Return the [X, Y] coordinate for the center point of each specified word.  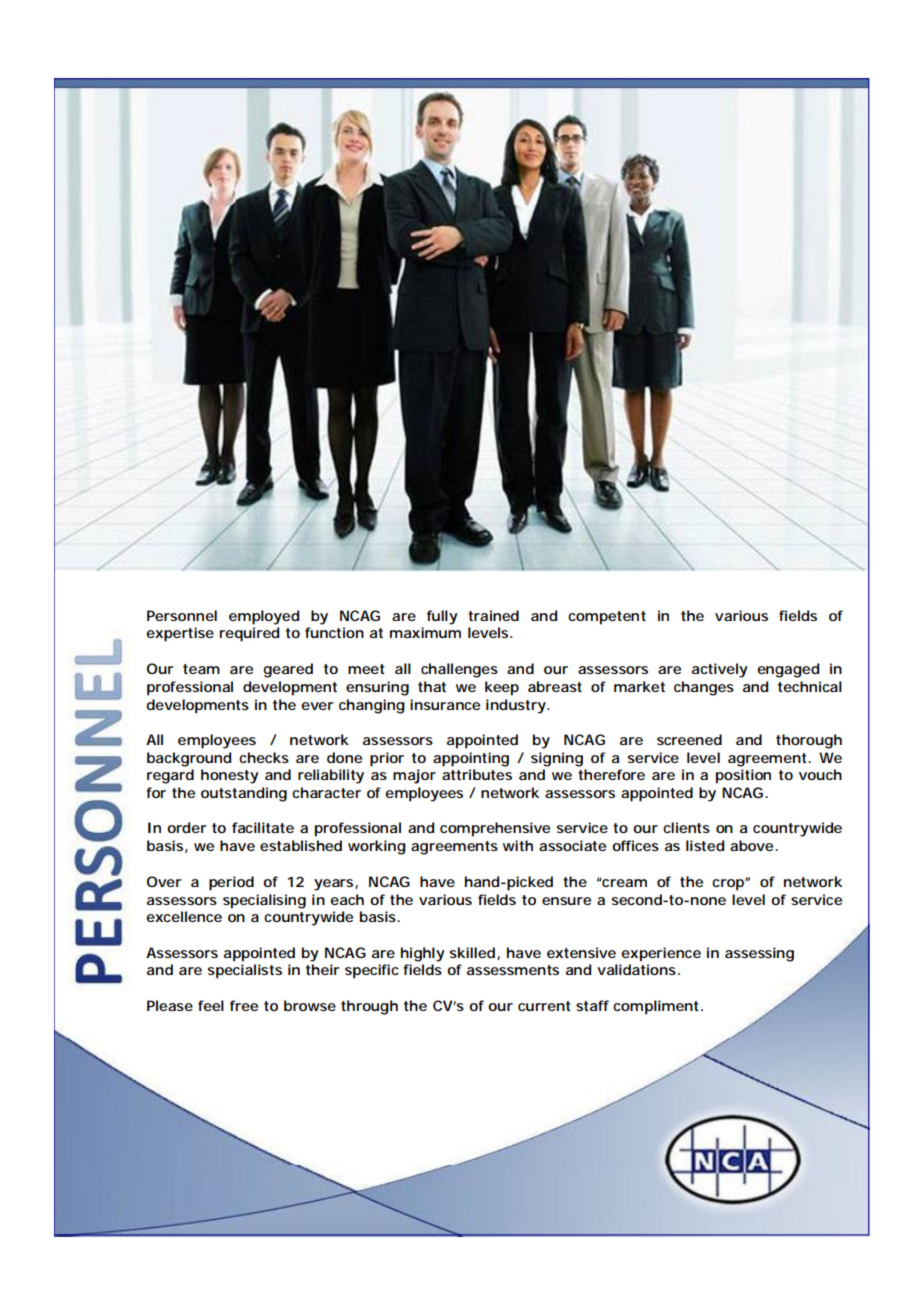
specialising [264, 901]
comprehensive [495, 829]
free [244, 1005]
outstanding [244, 794]
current [544, 1006]
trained [493, 615]
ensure [566, 901]
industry [517, 706]
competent [607, 618]
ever [317, 706]
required [249, 634]
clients [686, 827]
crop [729, 885]
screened [689, 739]
